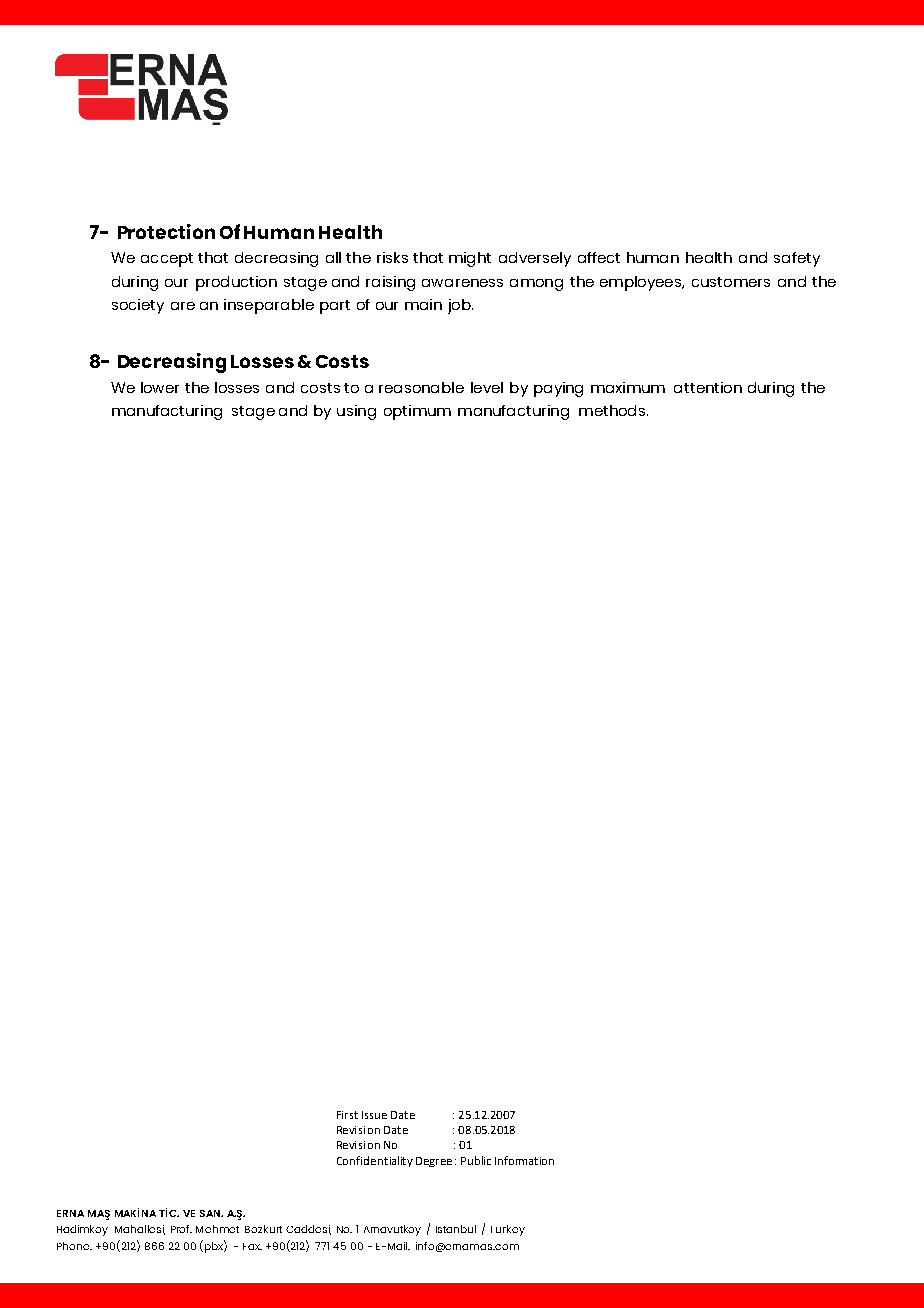 This screenshot has height=1308, width=924. I want to click on Turkey, so click(508, 1230).
